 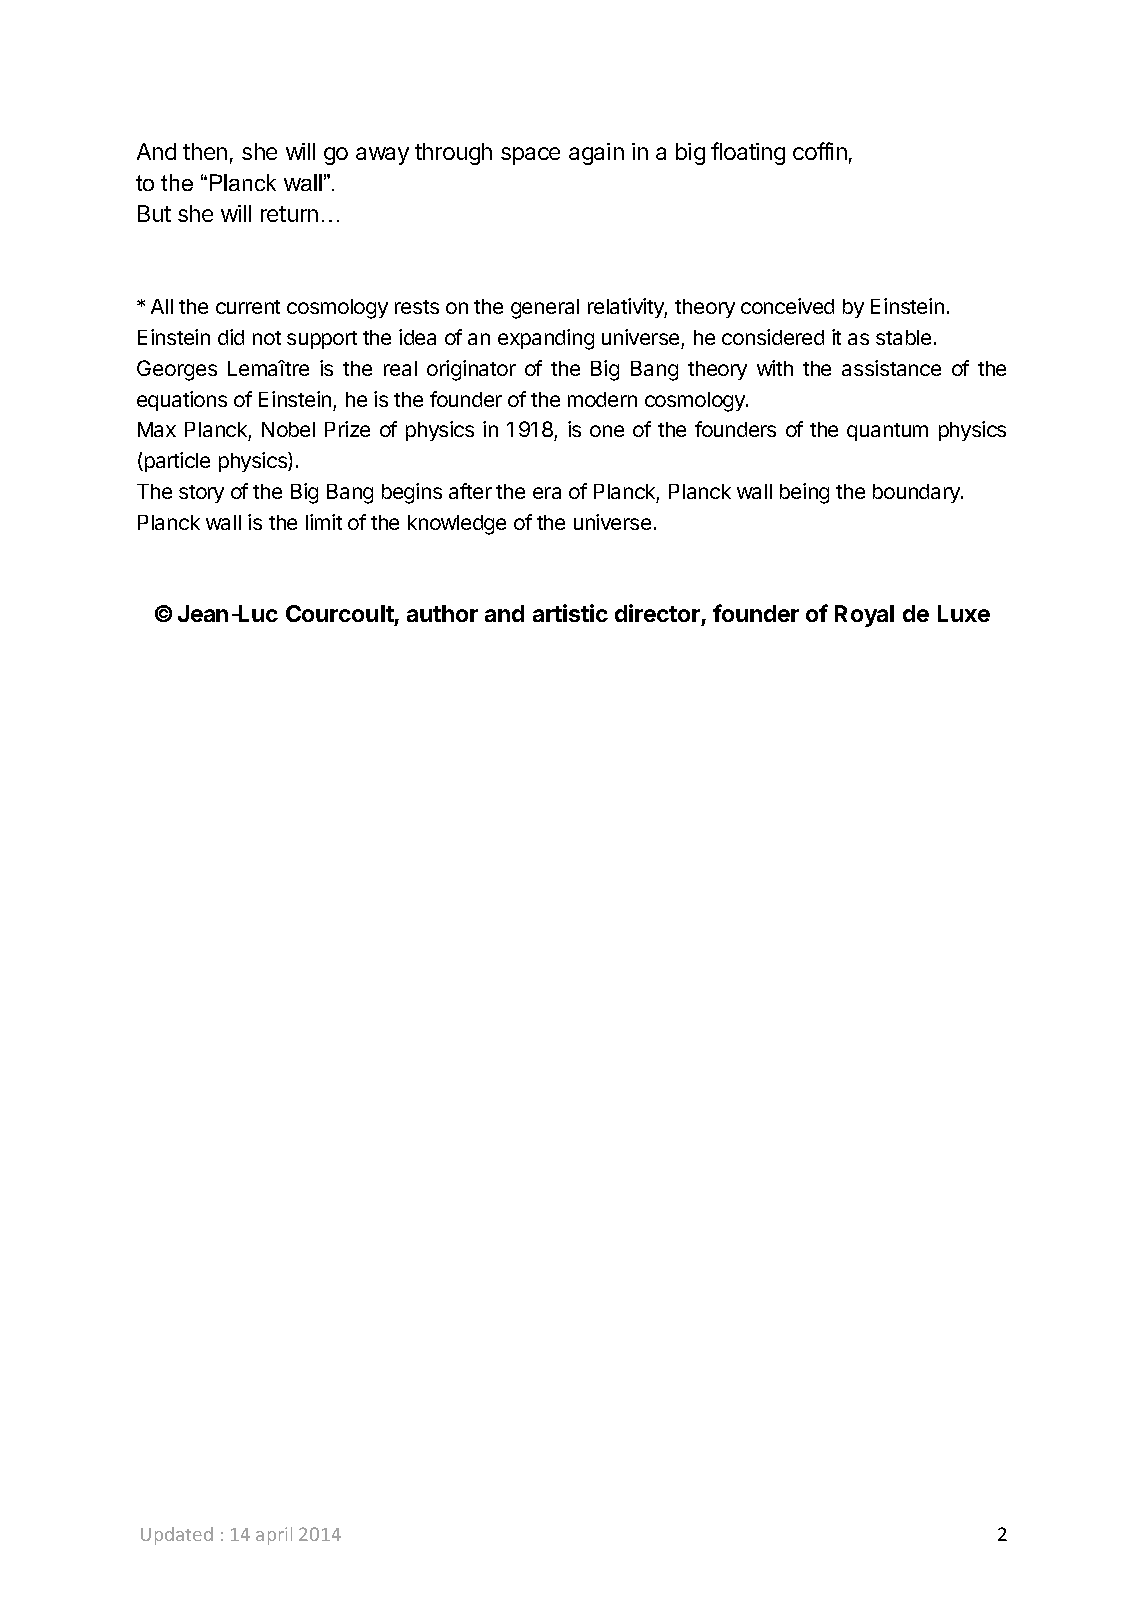 I want to click on coffin, so click(x=820, y=151).
